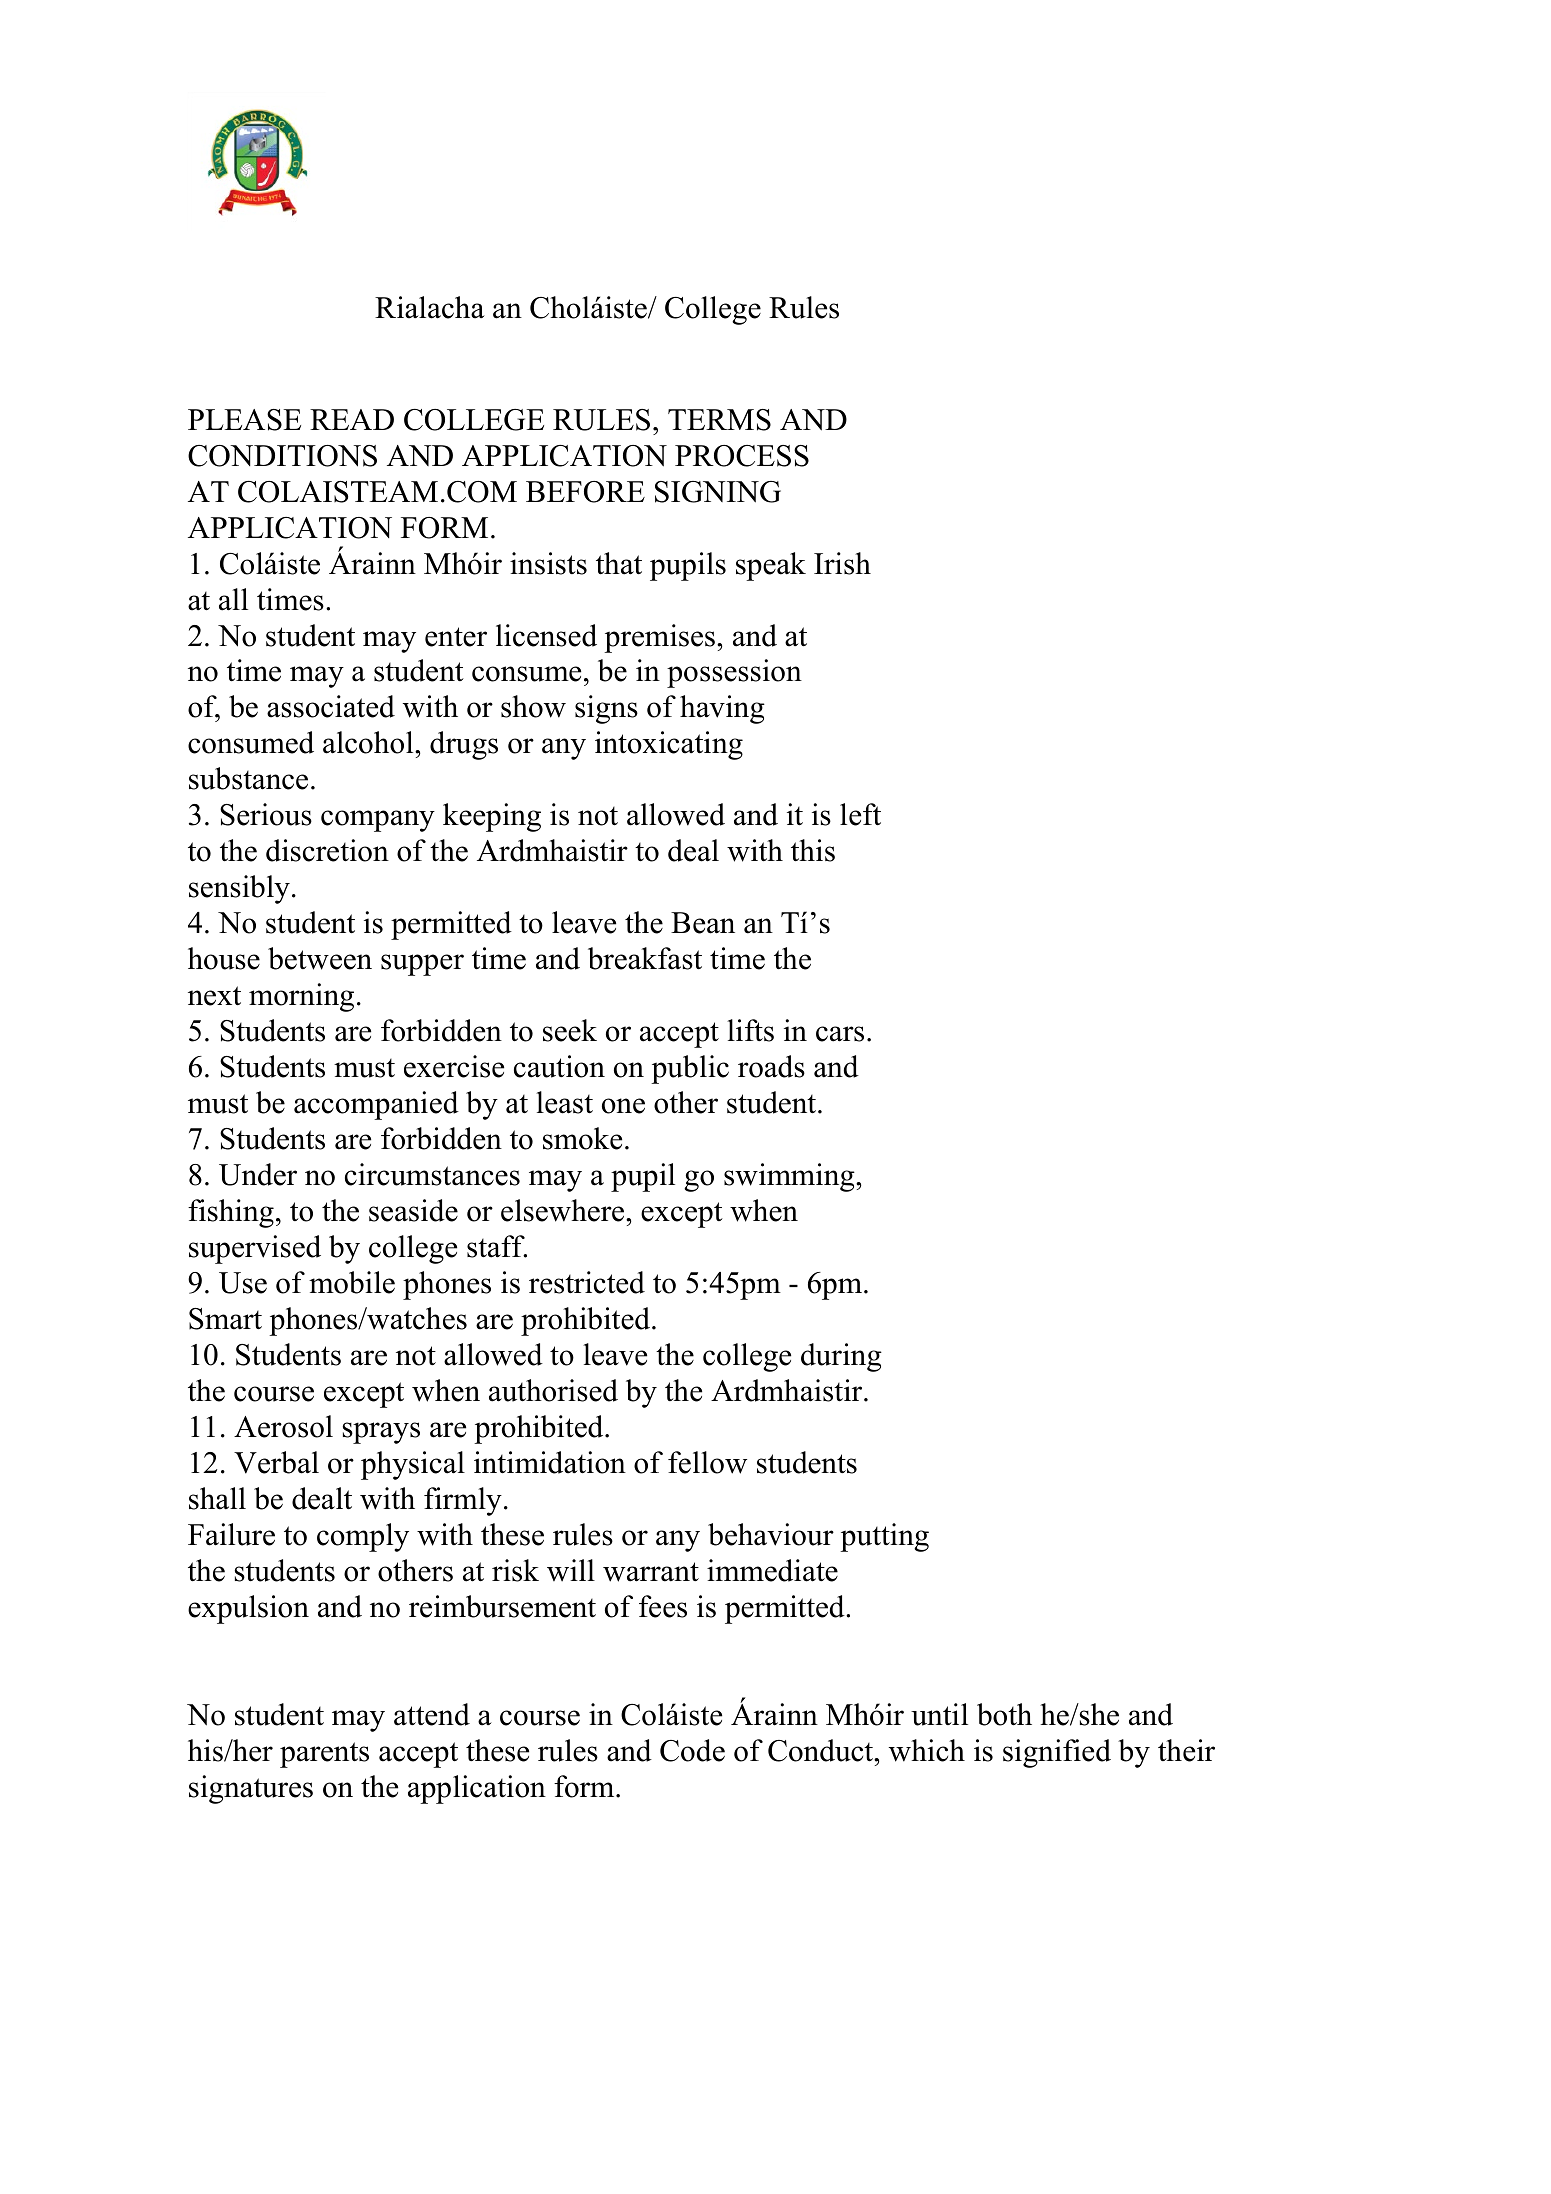 This page has width=1551, height=2194. What do you see at coordinates (282, 456) in the page?
I see `CONDITIONS` at bounding box center [282, 456].
